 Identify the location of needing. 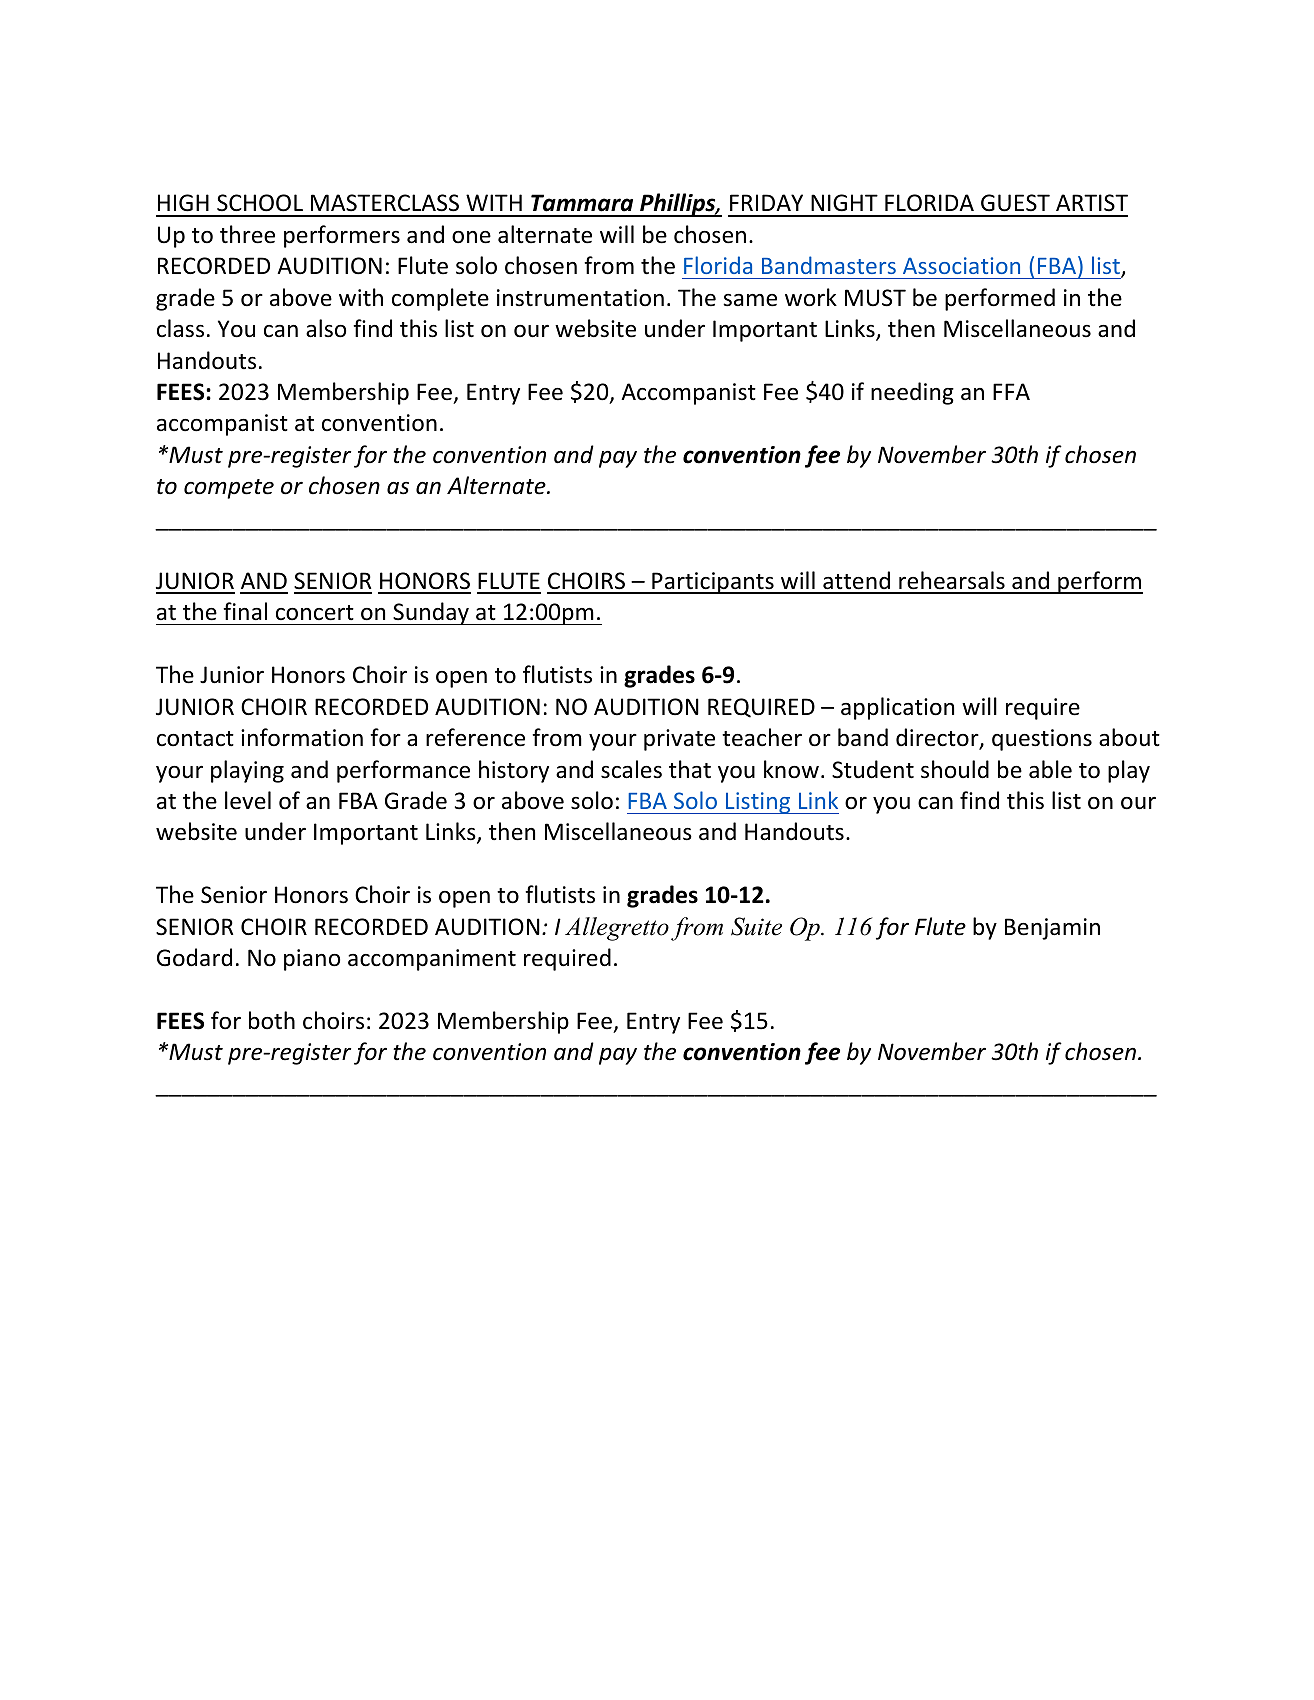
(912, 393).
